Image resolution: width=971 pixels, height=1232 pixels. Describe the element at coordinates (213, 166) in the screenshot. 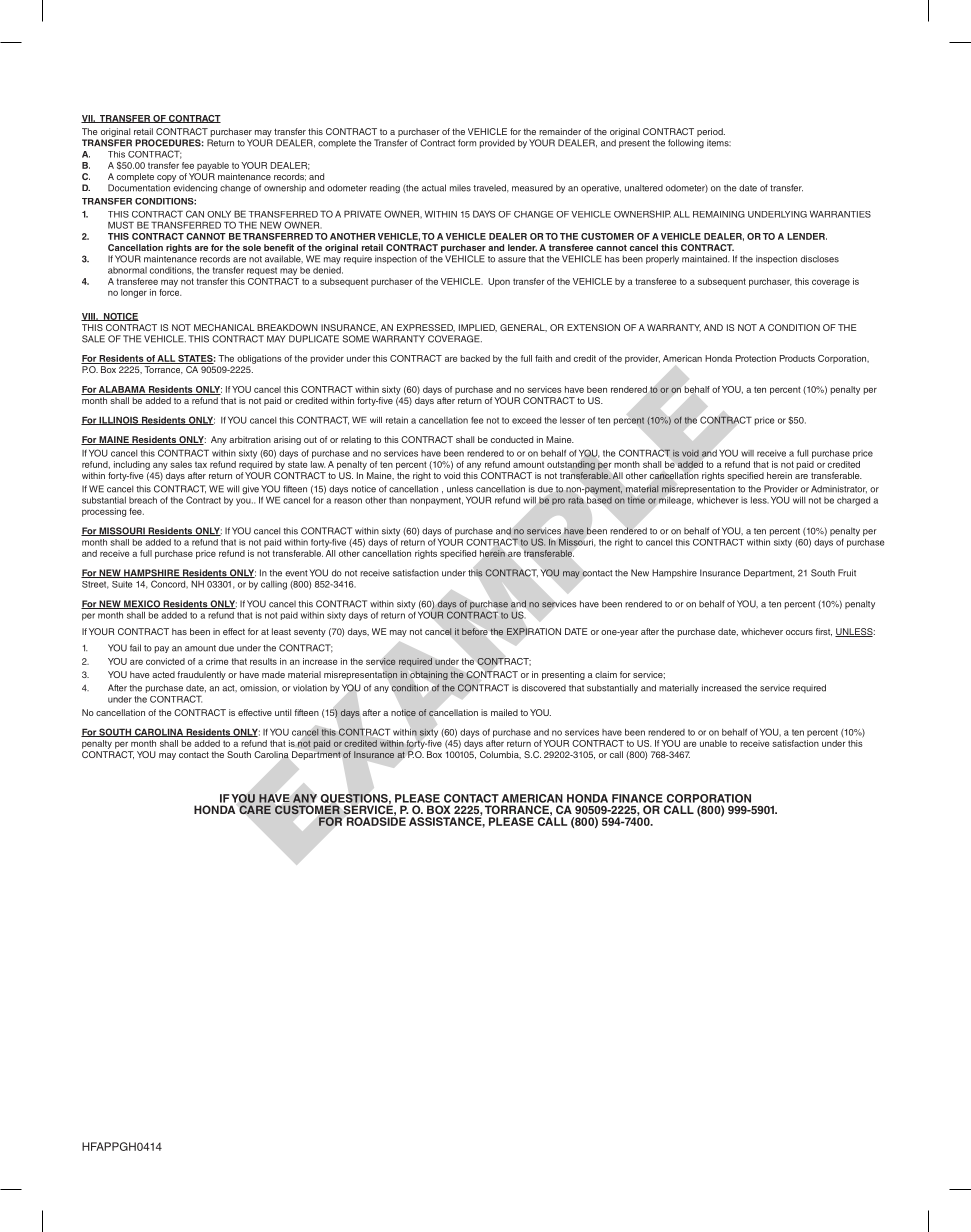

I see `payable` at that location.
